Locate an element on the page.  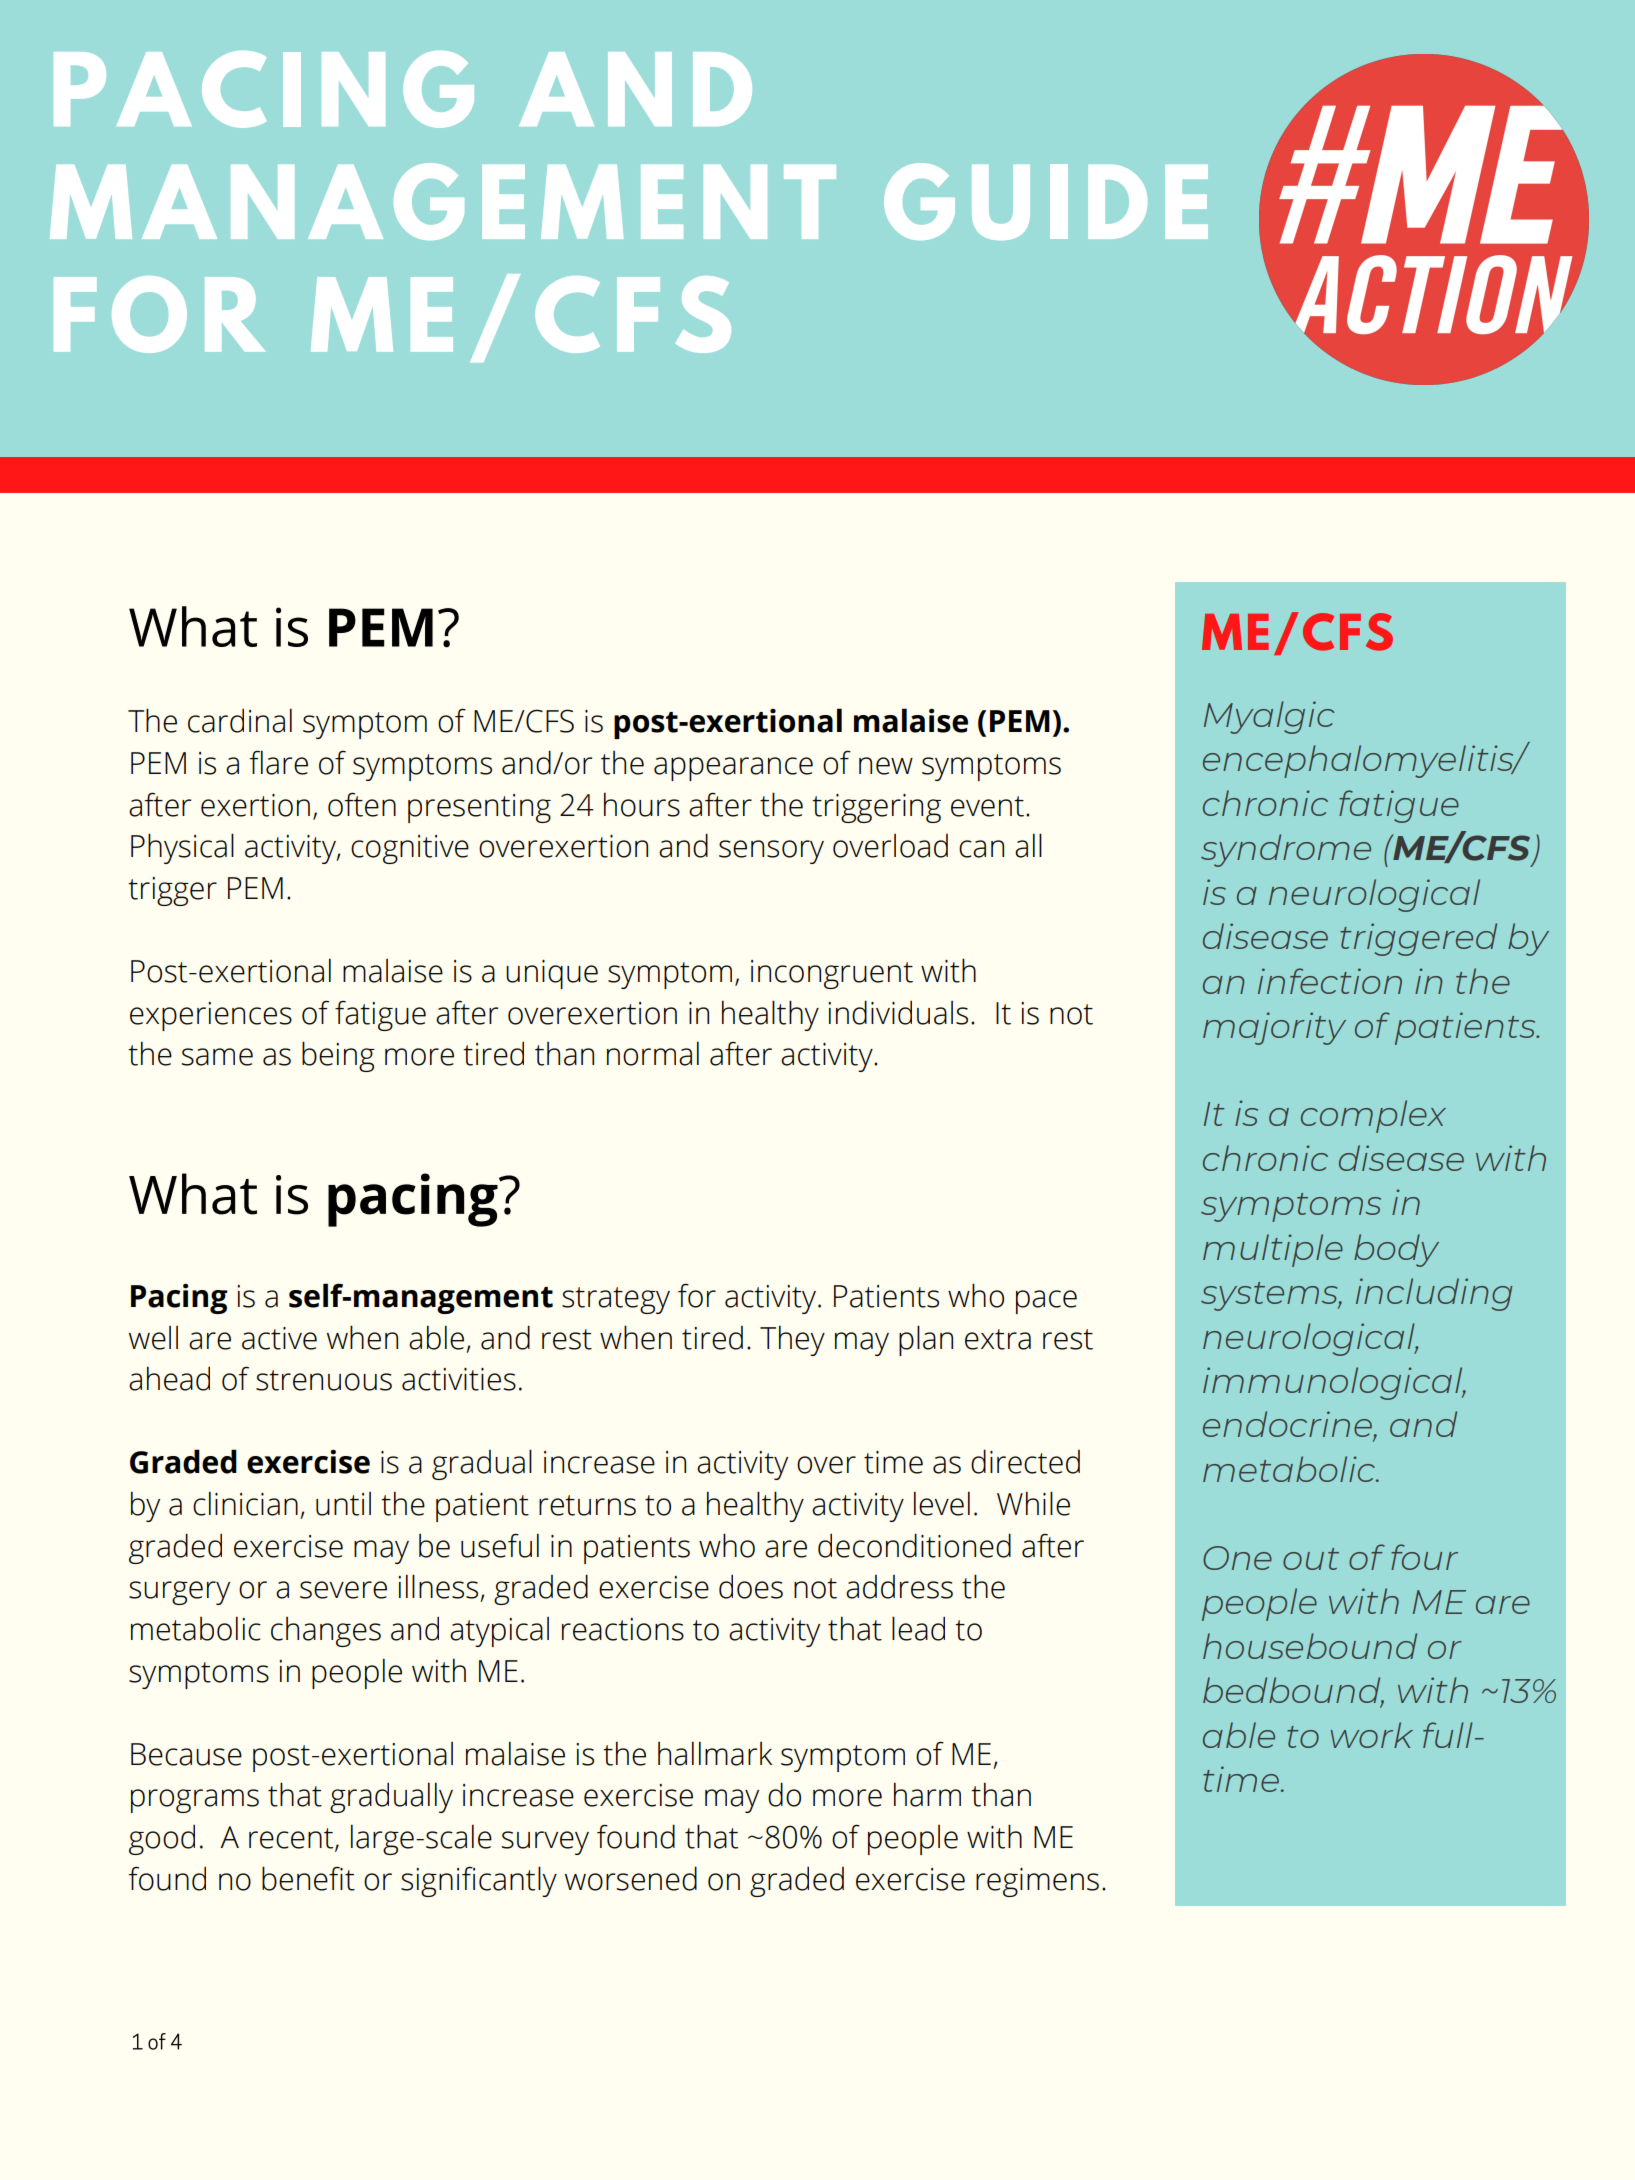
Myalgic is located at coordinates (1269, 717).
